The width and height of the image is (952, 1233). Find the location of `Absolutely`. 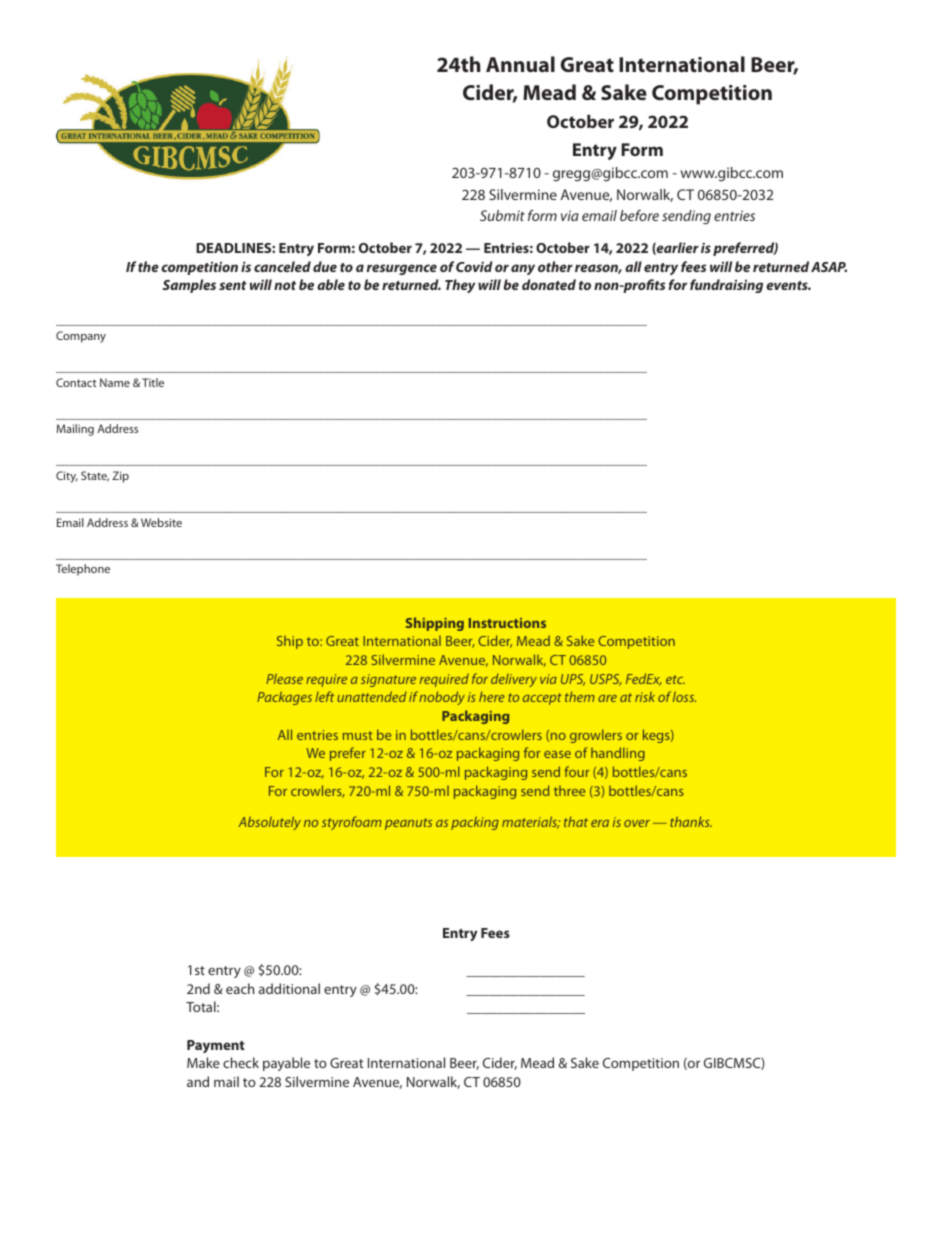

Absolutely is located at coordinates (269, 823).
